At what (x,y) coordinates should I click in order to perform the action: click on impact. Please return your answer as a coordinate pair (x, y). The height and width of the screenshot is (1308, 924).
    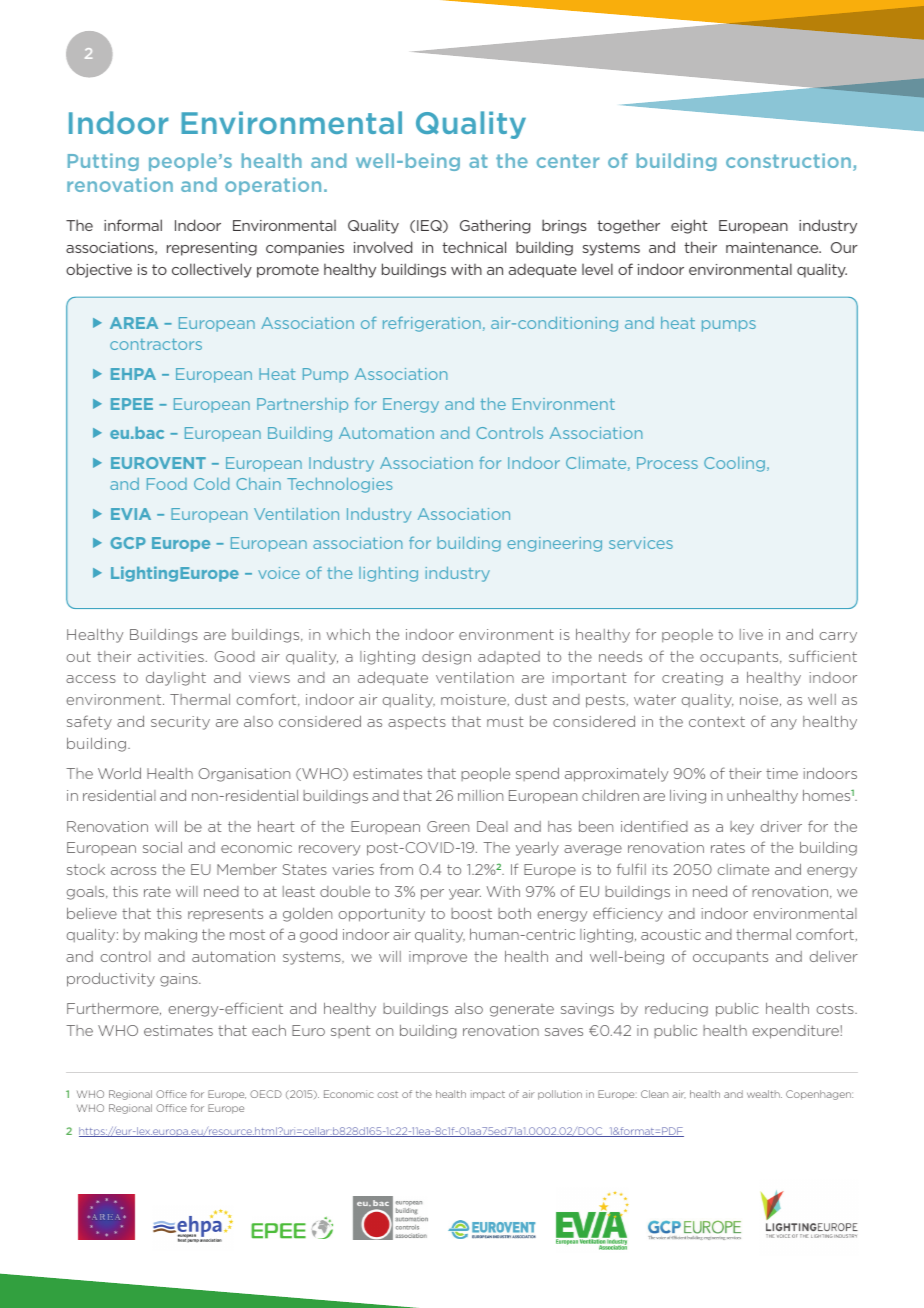
    Looking at the image, I should click on (488, 1095).
